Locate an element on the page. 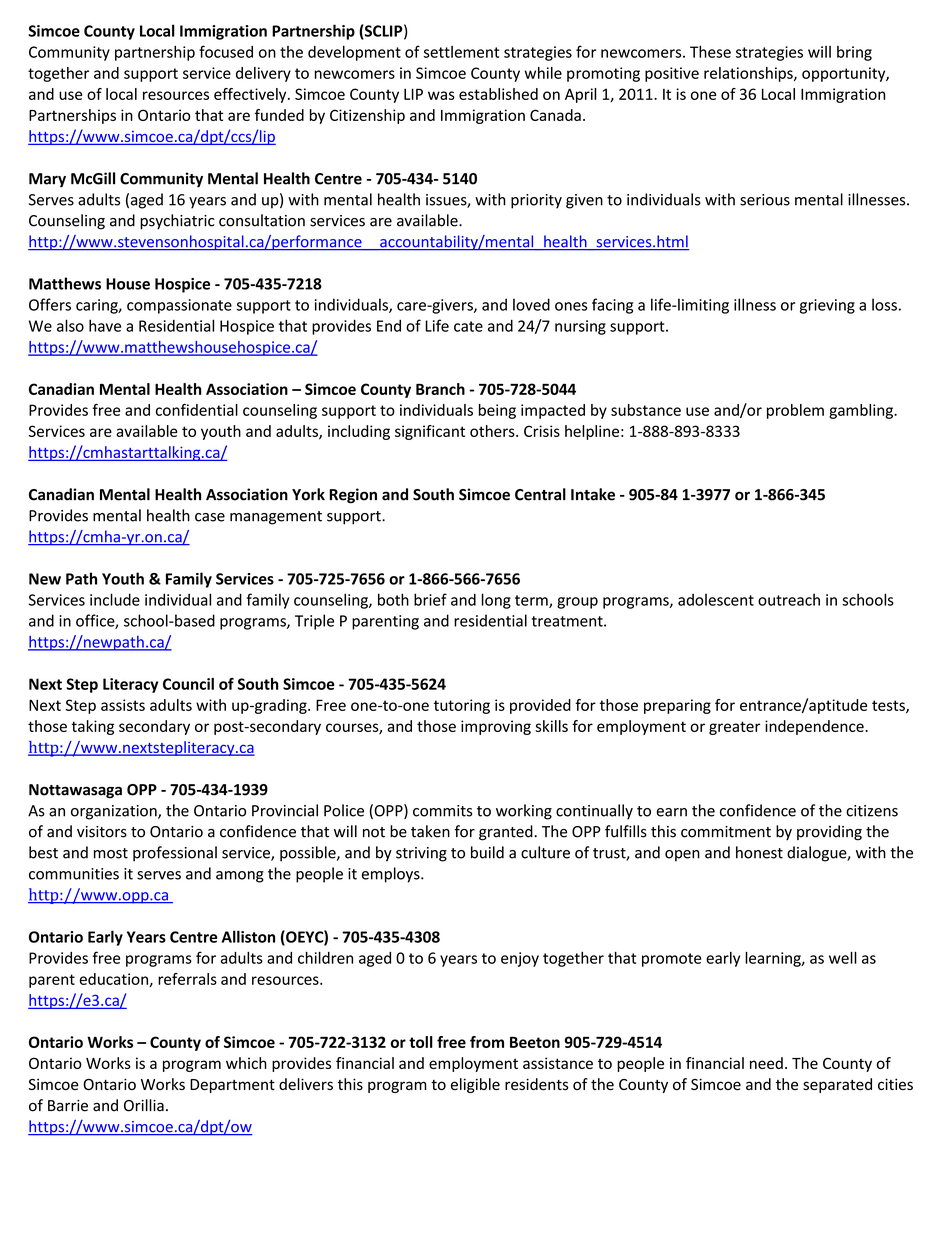 The width and height of the image is (952, 1244). eligible is located at coordinates (475, 1085).
